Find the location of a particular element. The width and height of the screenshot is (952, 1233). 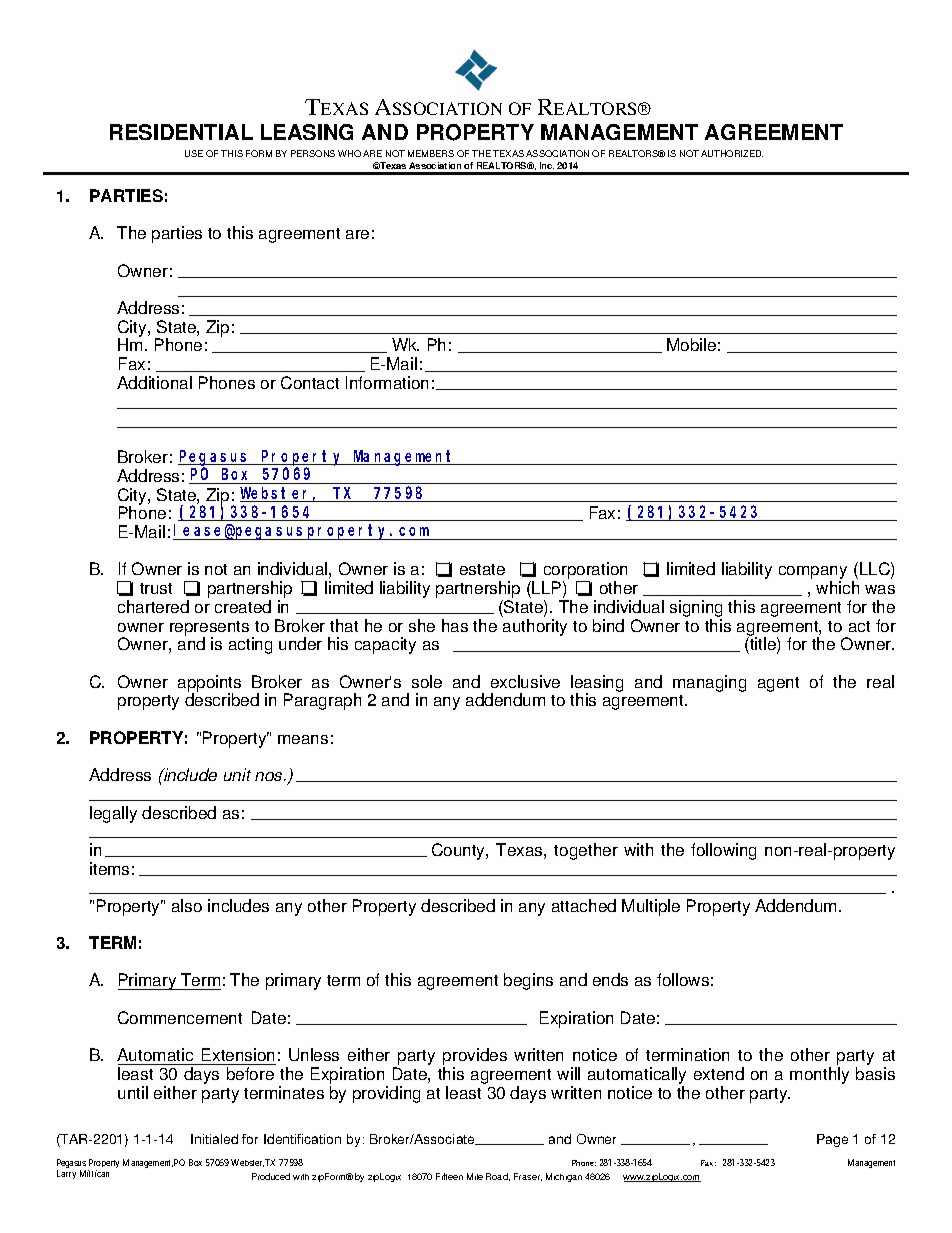

legally is located at coordinates (113, 814).
